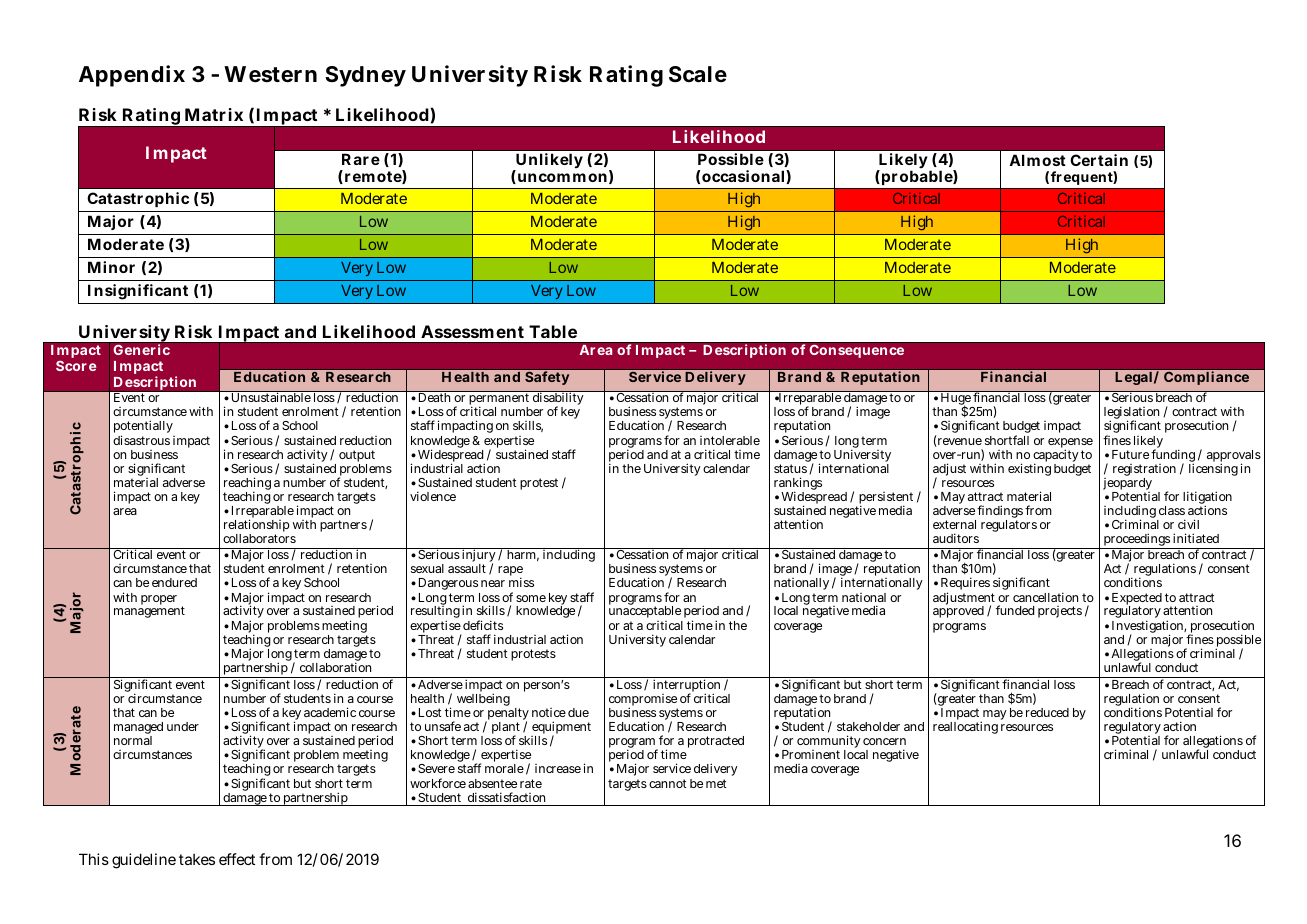 This screenshot has width=1307, height=924. I want to click on effect, so click(237, 859).
